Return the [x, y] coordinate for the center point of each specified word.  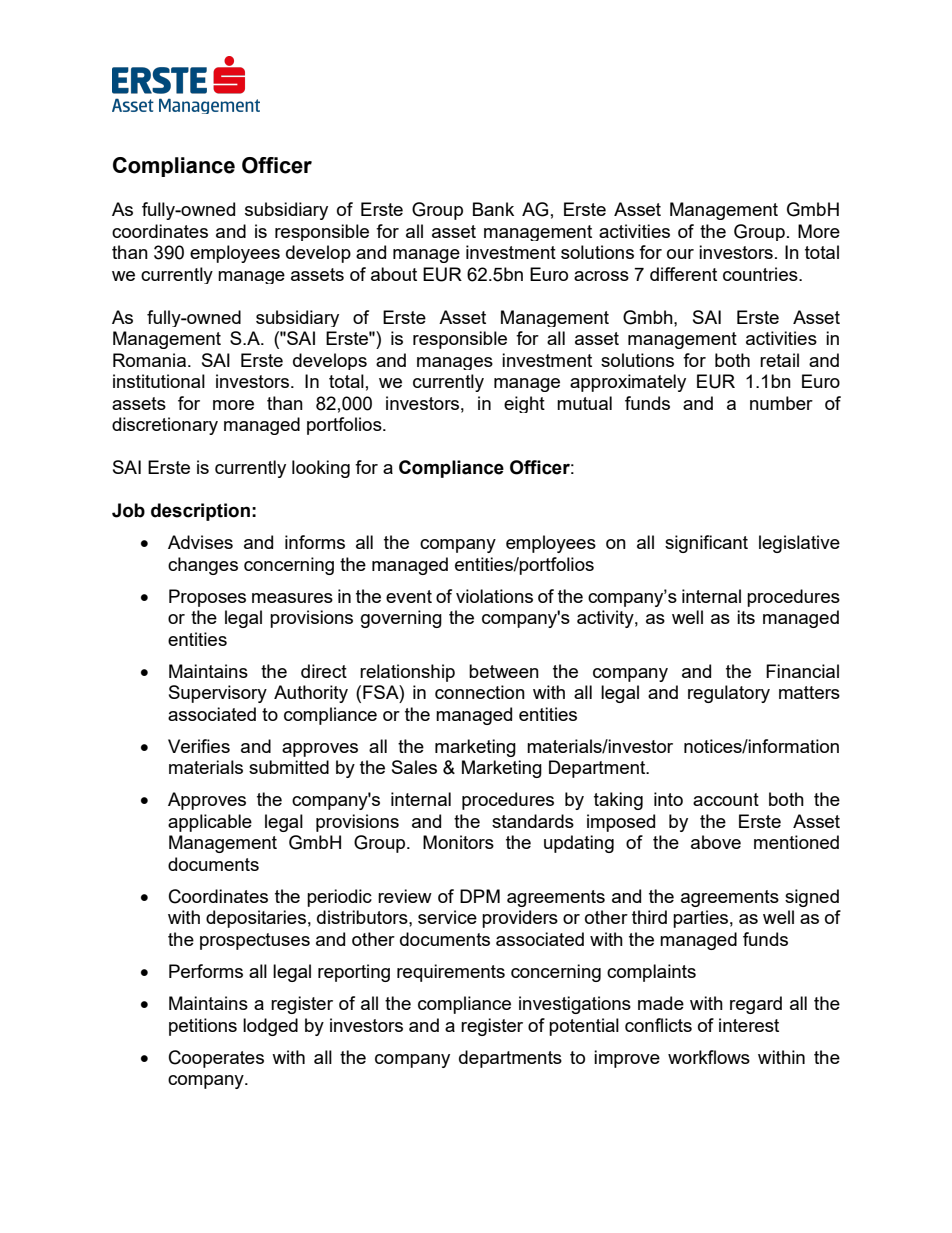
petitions [203, 1027]
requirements [451, 973]
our [680, 254]
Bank [493, 209]
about [394, 274]
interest [749, 1025]
